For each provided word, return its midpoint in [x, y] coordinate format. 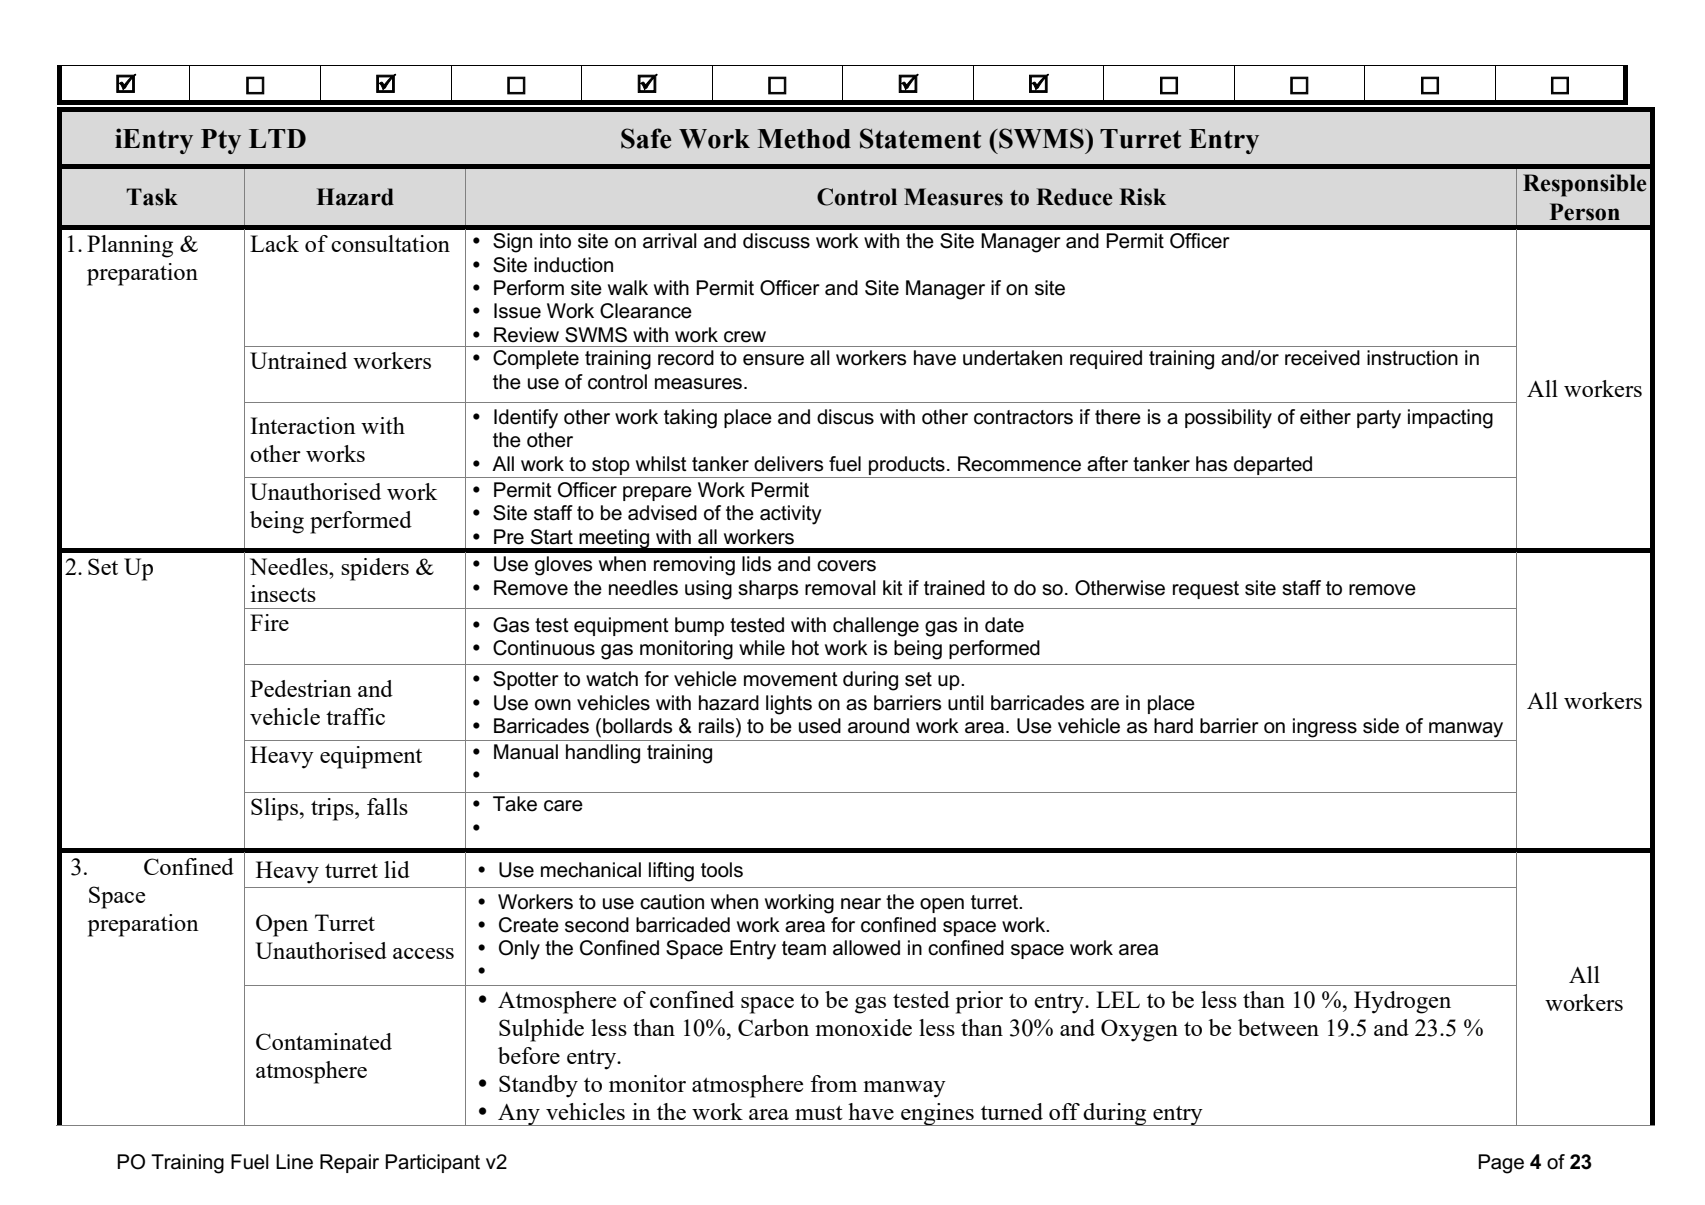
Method [804, 139]
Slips [276, 809]
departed [1273, 465]
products [907, 465]
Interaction [303, 425]
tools [722, 870]
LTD [277, 138]
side [1381, 726]
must [819, 1113]
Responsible [1585, 185]
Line [294, 1162]
